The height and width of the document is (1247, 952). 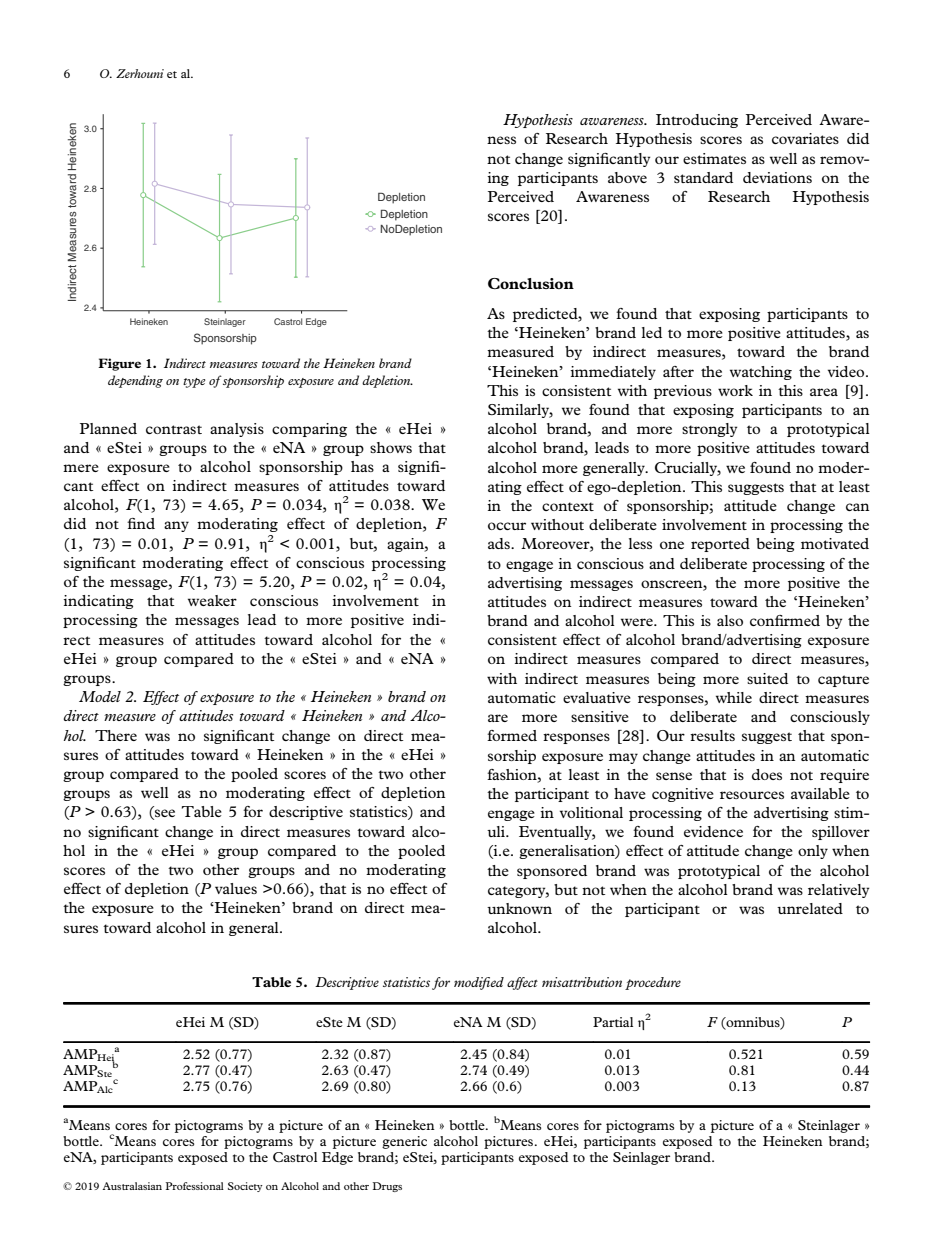 I want to click on strongly, so click(x=709, y=430).
